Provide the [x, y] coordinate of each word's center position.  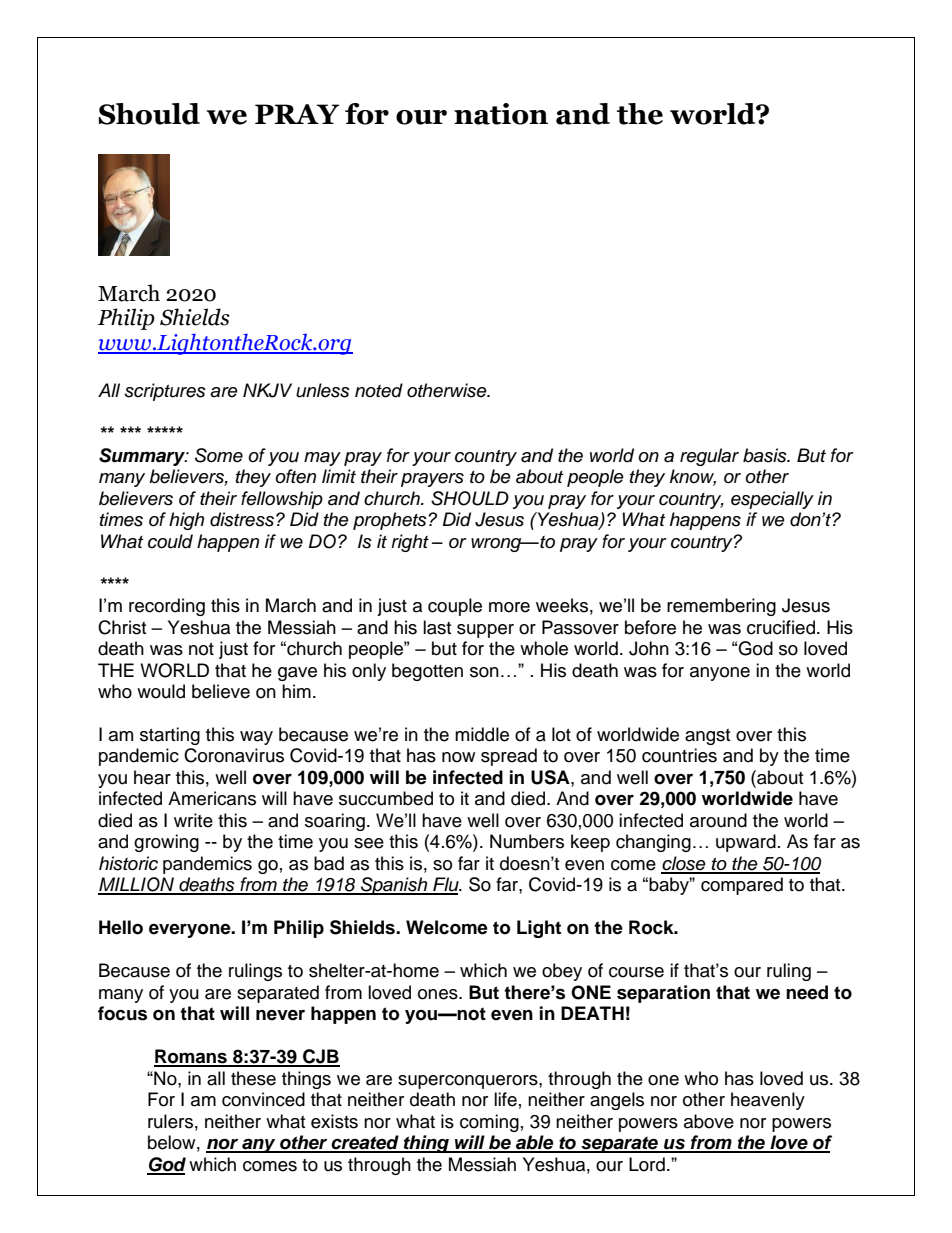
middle [482, 734]
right [410, 543]
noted [379, 390]
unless [323, 390]
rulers [170, 1121]
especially [772, 500]
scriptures [165, 392]
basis [766, 455]
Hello [121, 927]
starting [170, 736]
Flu [446, 885]
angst [707, 737]
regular [709, 457]
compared [742, 886]
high [186, 521]
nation [501, 114]
